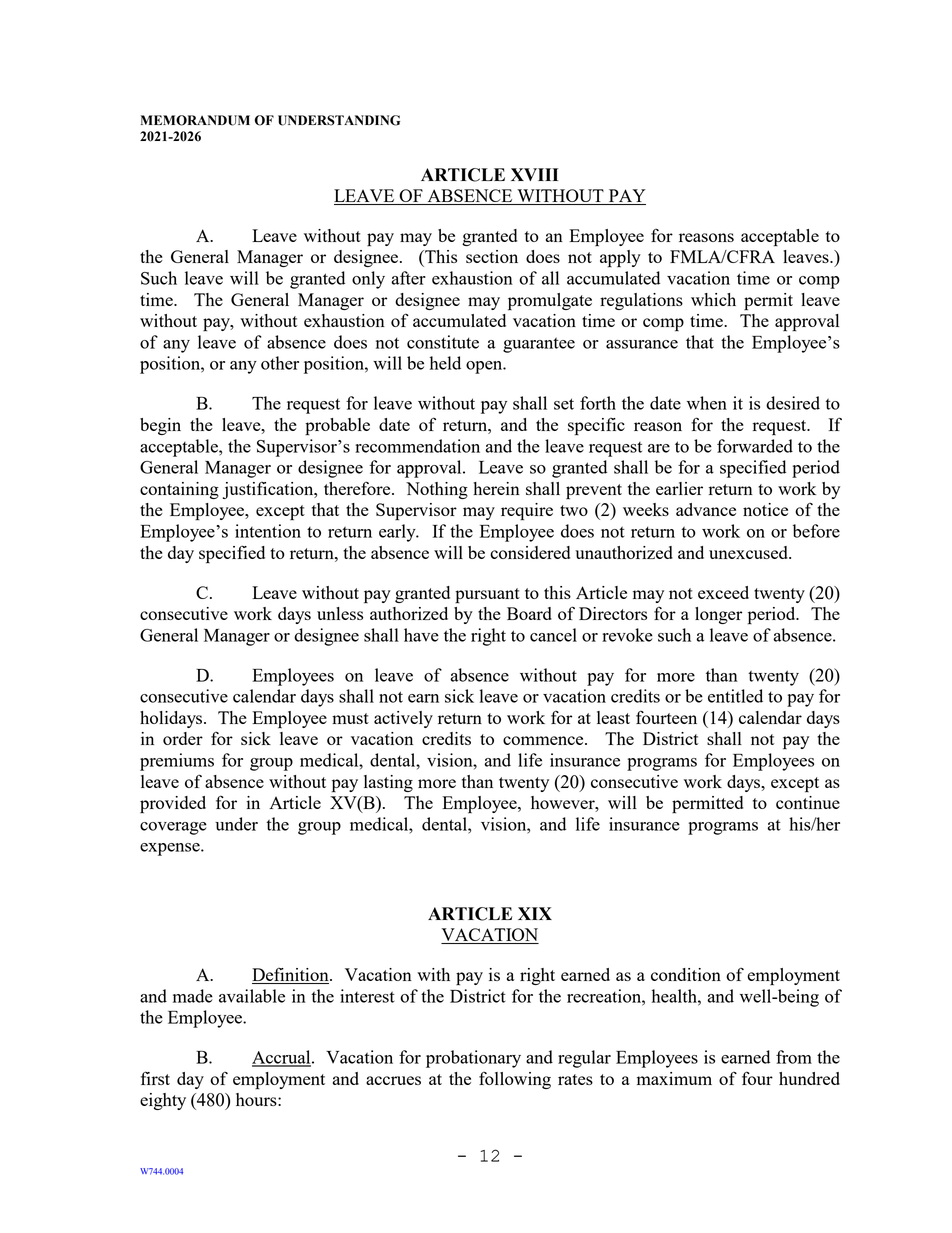 The height and width of the image is (1233, 952). Describe the element at coordinates (535, 913) in the image. I see `XIX` at that location.
